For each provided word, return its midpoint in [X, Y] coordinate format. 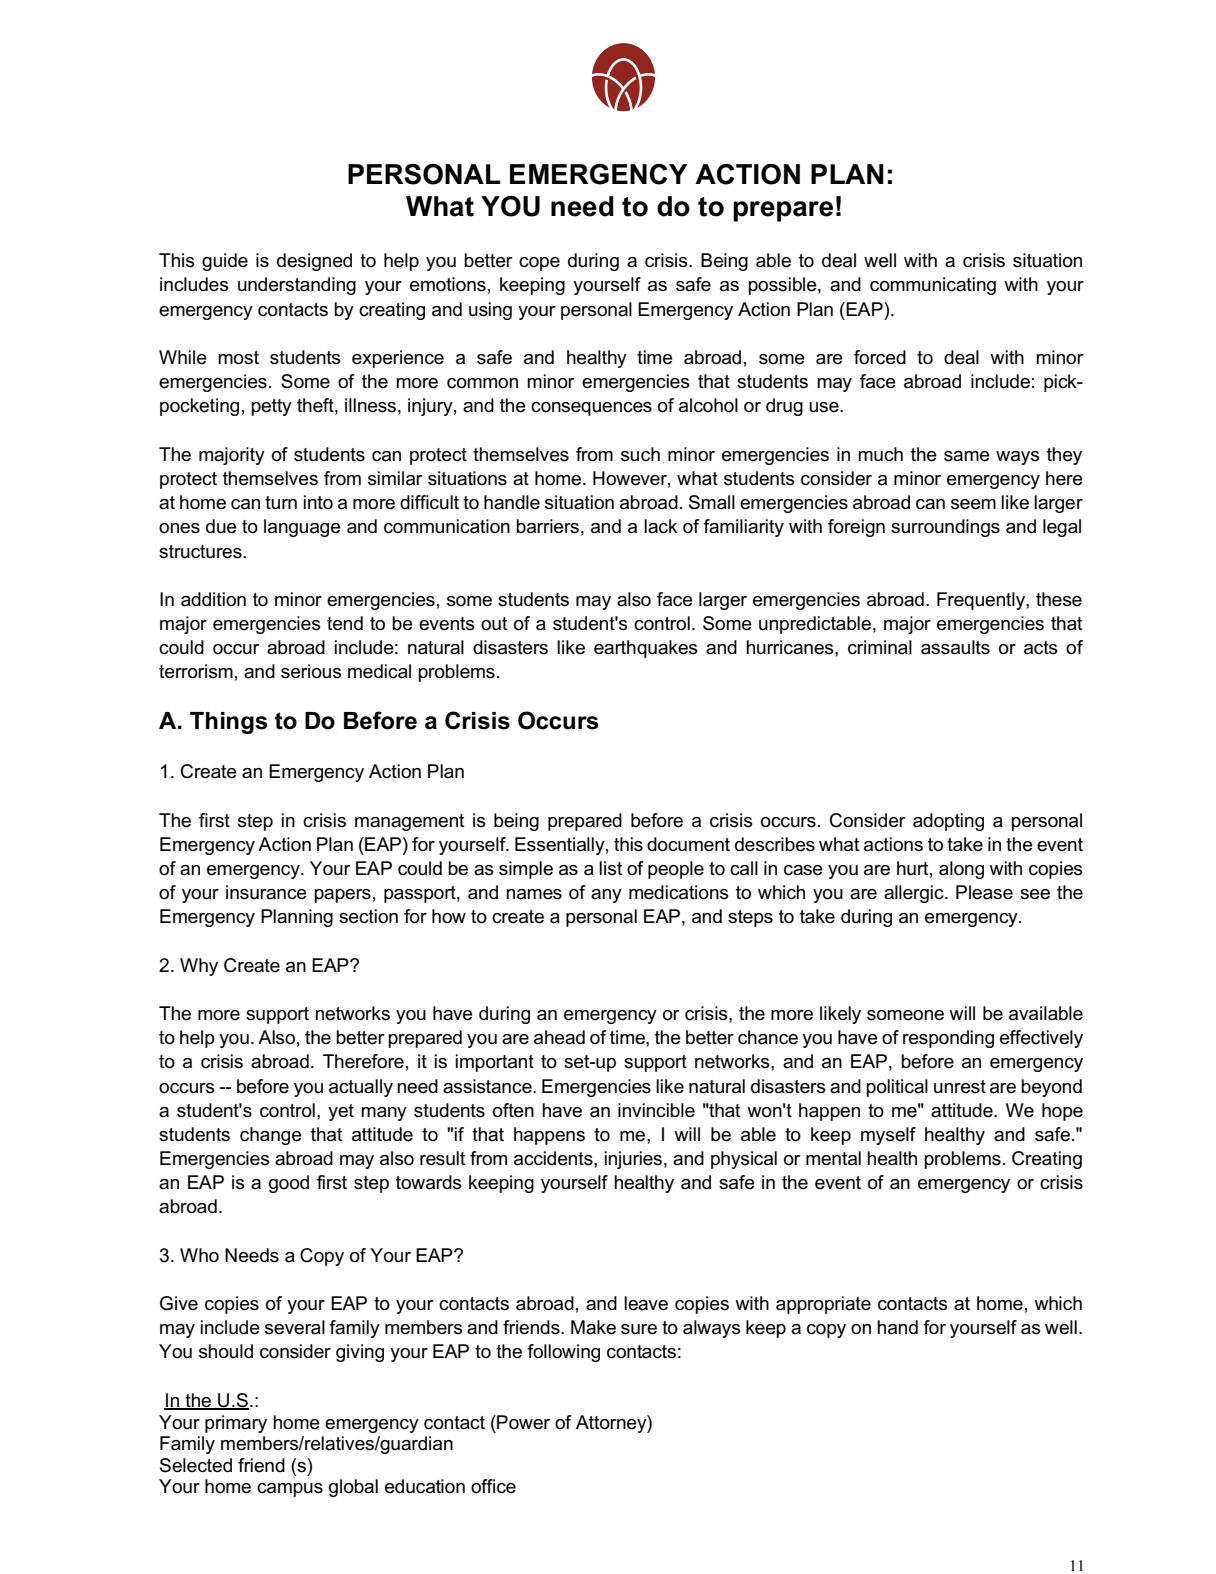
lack [661, 526]
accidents [554, 1158]
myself [888, 1136]
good [289, 1184]
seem [973, 504]
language [302, 528]
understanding [297, 286]
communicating [933, 286]
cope [539, 264]
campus [290, 1490]
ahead [559, 1037]
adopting [948, 822]
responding [948, 1039]
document [688, 844]
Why [199, 967]
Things [229, 723]
